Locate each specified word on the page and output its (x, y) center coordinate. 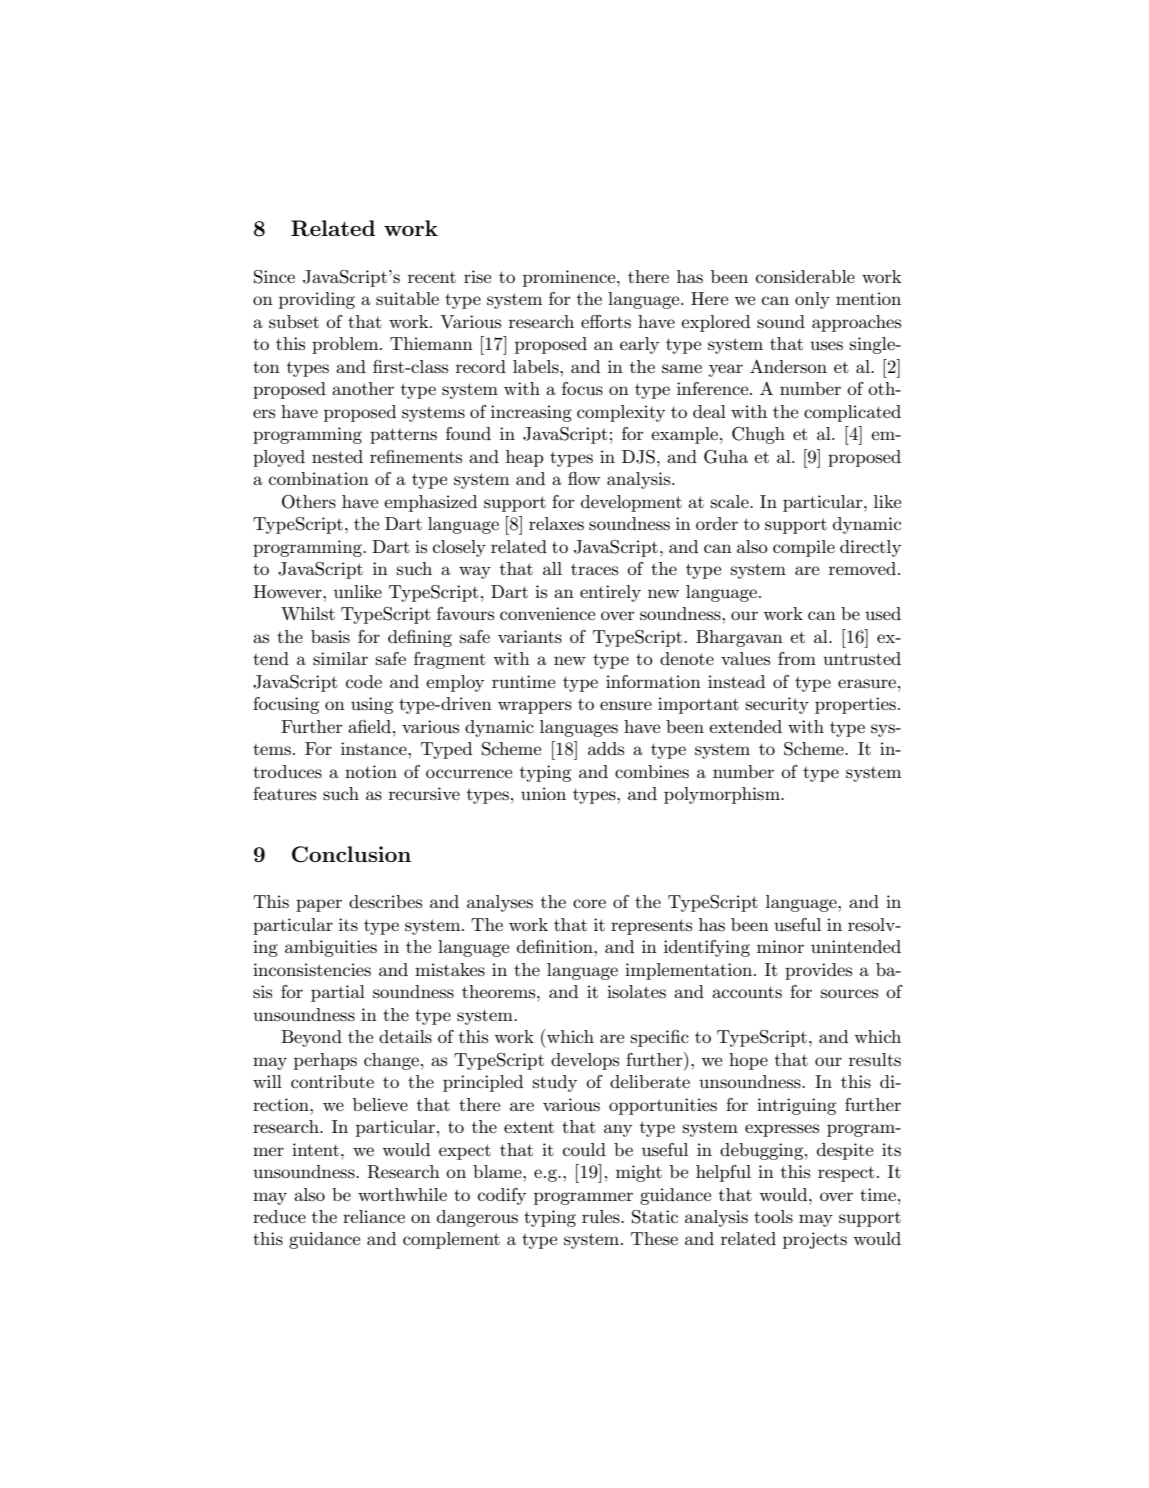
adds (606, 748)
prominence (570, 278)
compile (804, 548)
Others (309, 502)
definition (556, 946)
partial (338, 993)
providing (317, 300)
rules (602, 1217)
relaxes (556, 524)
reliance (374, 1216)
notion (371, 771)
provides (818, 971)
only (812, 300)
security (777, 705)
